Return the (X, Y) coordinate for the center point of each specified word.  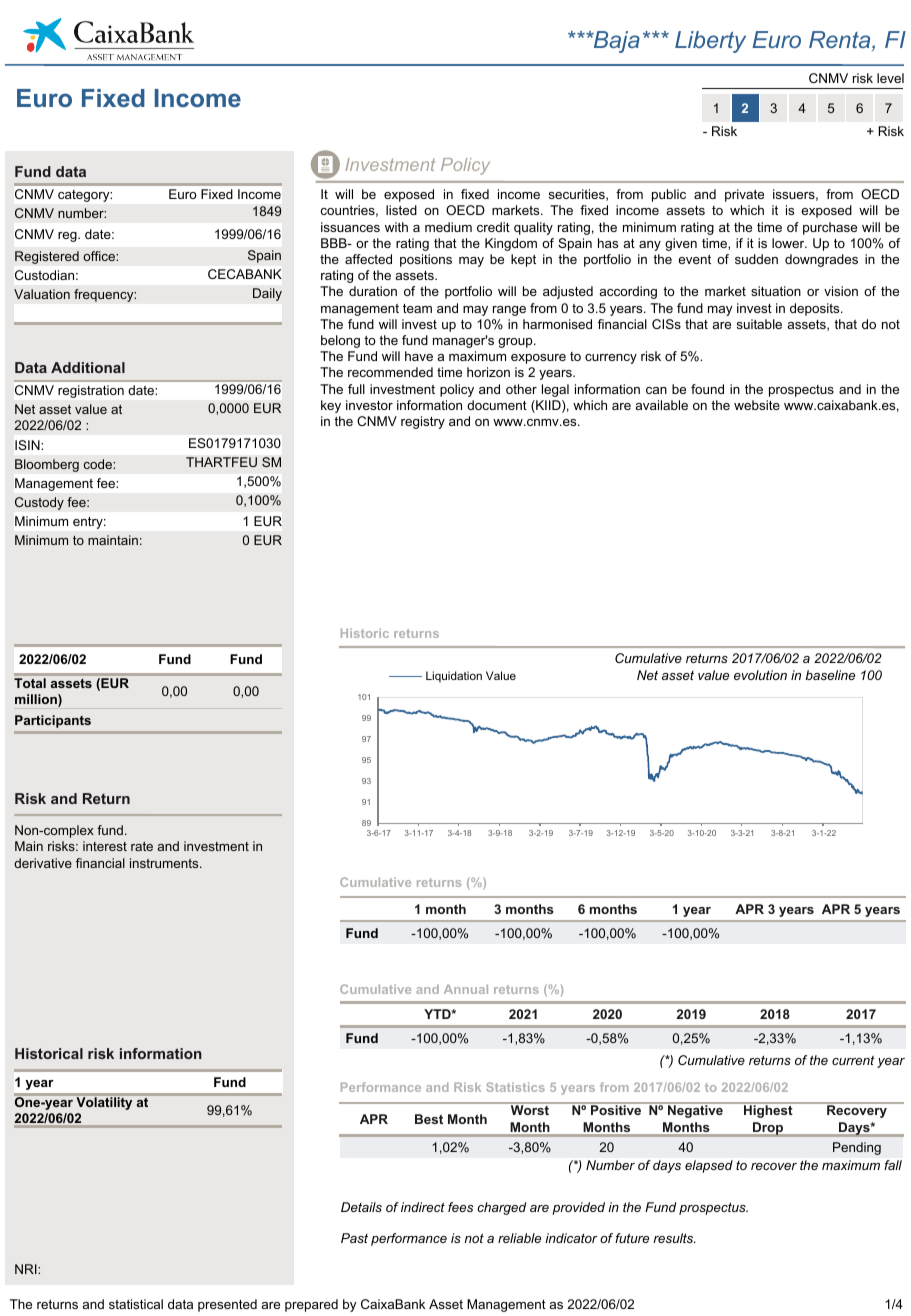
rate (142, 846)
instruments (165, 863)
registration (91, 391)
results (674, 1238)
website (757, 405)
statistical (136, 1304)
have (419, 356)
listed (401, 210)
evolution (760, 675)
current (853, 1060)
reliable (519, 1238)
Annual (466, 989)
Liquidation (454, 677)
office (100, 256)
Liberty (710, 42)
